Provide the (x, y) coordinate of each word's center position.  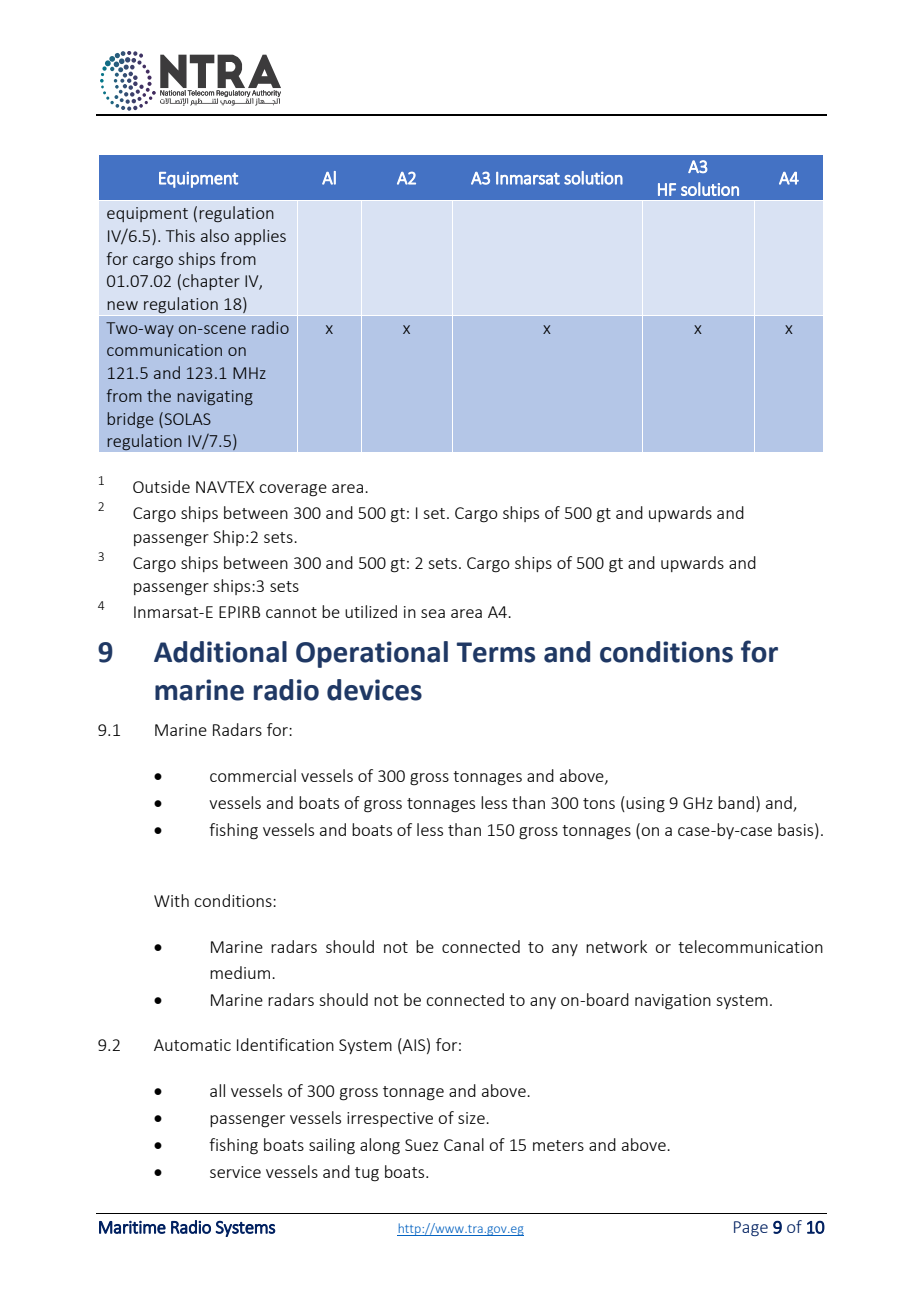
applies (260, 237)
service (235, 1172)
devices (374, 690)
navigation (673, 1002)
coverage (293, 490)
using (645, 805)
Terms (496, 652)
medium (241, 972)
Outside (161, 486)
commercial (253, 775)
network (616, 946)
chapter (211, 282)
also (215, 235)
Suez (422, 1145)
